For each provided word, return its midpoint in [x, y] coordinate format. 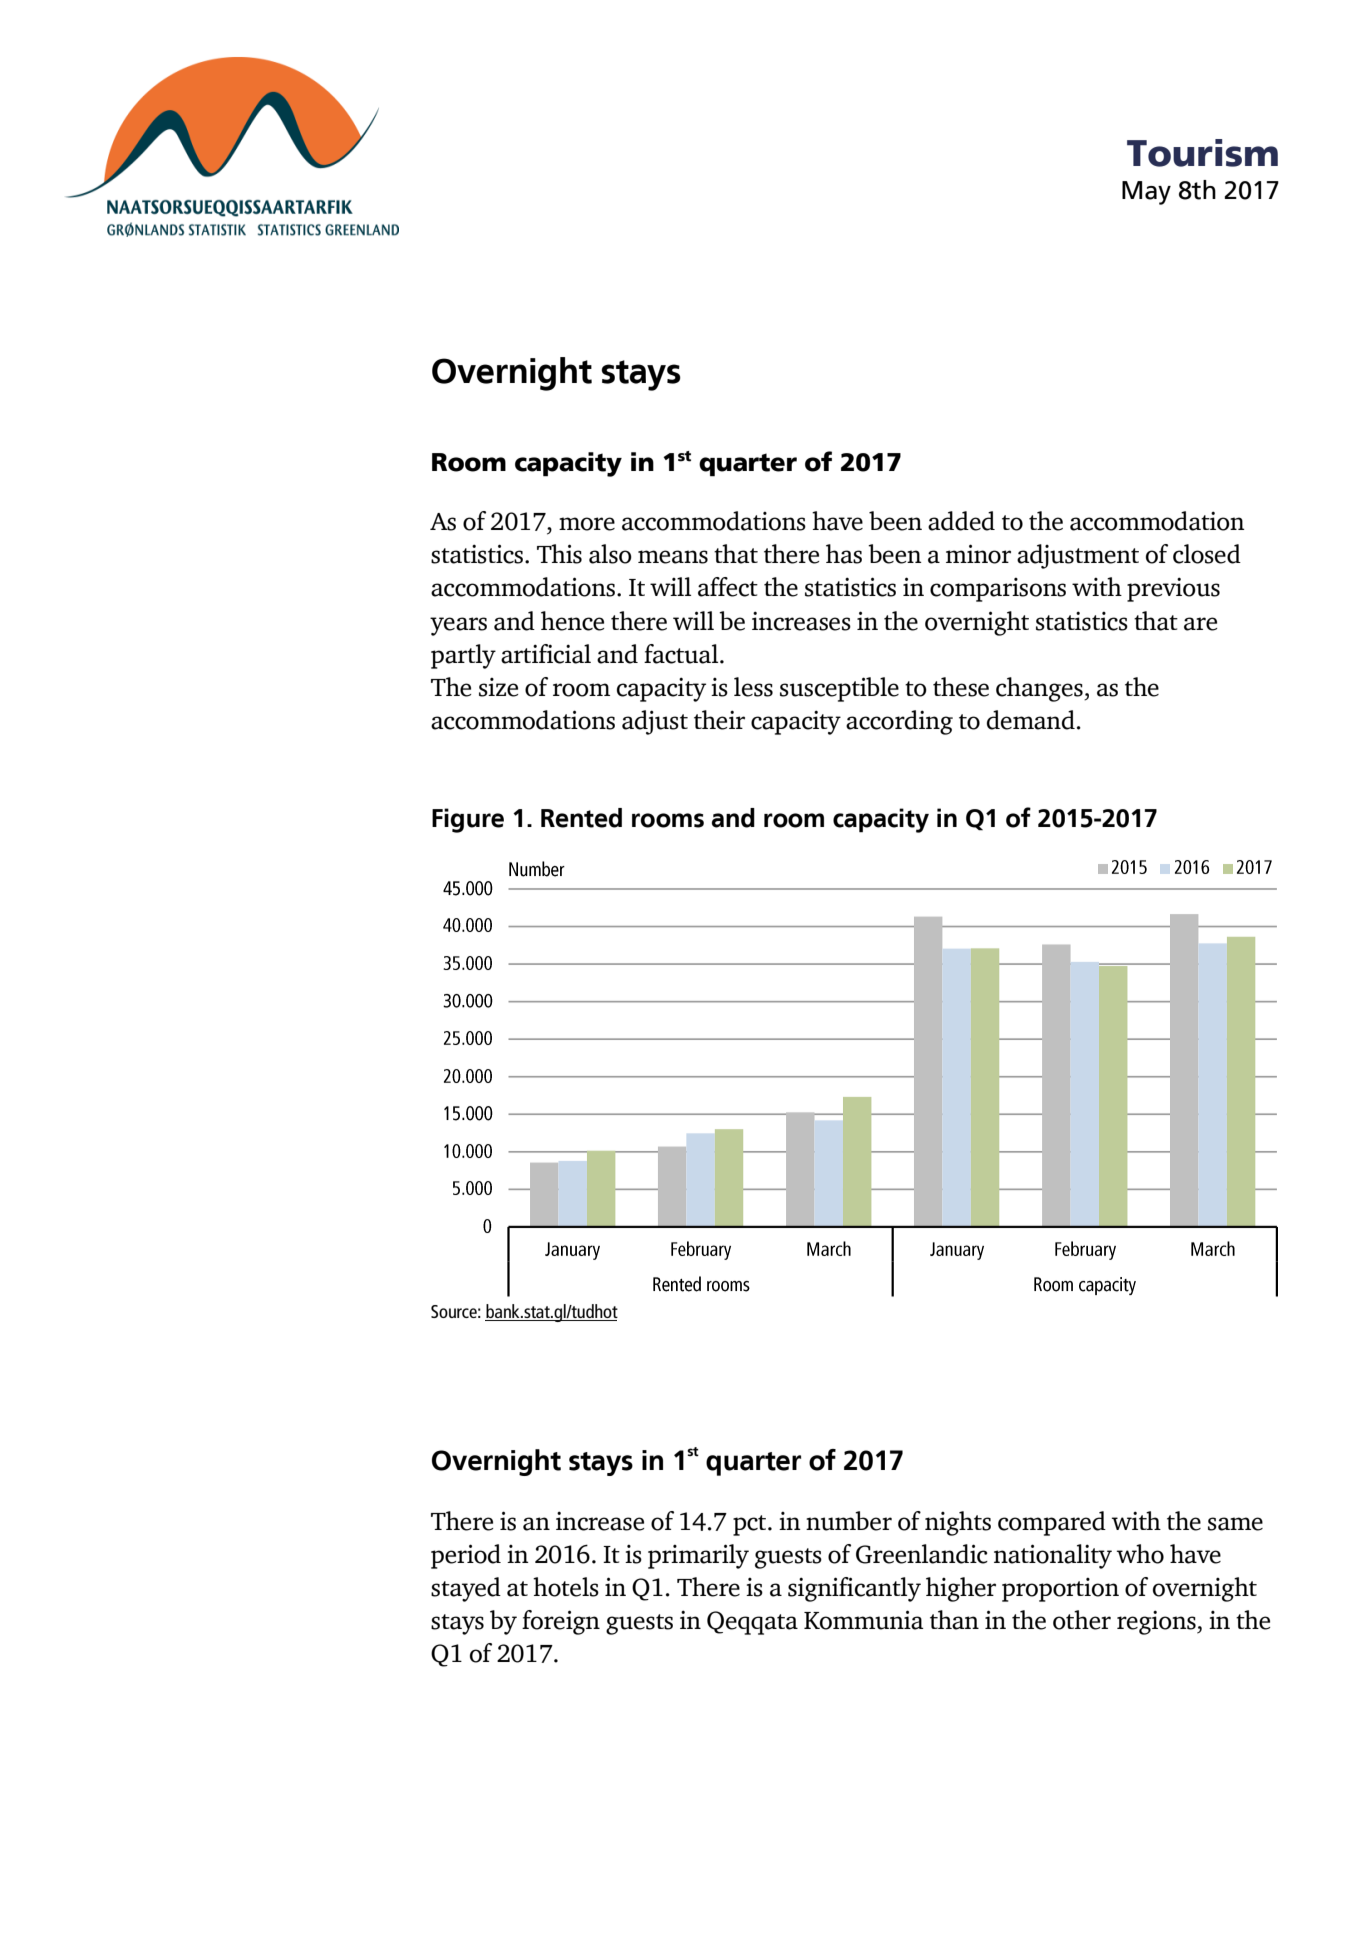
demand [1031, 720]
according [899, 722]
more [587, 524]
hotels [566, 1587]
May [1146, 193]
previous [1173, 589]
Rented [581, 818]
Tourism [1202, 153]
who [1140, 1554]
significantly [854, 1589]
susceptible [839, 689]
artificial [546, 654]
